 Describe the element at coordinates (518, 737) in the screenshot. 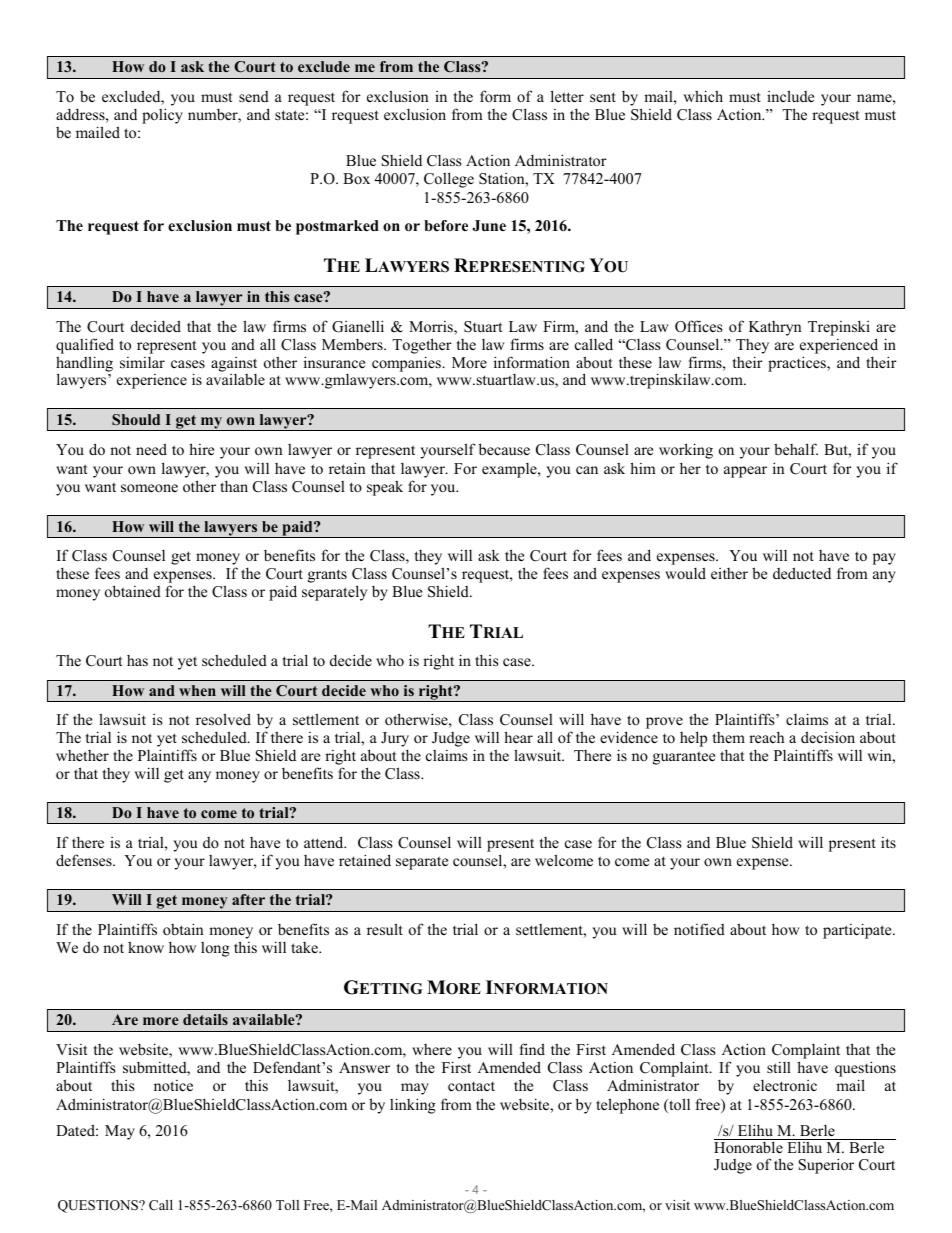

I see `hear` at that location.
